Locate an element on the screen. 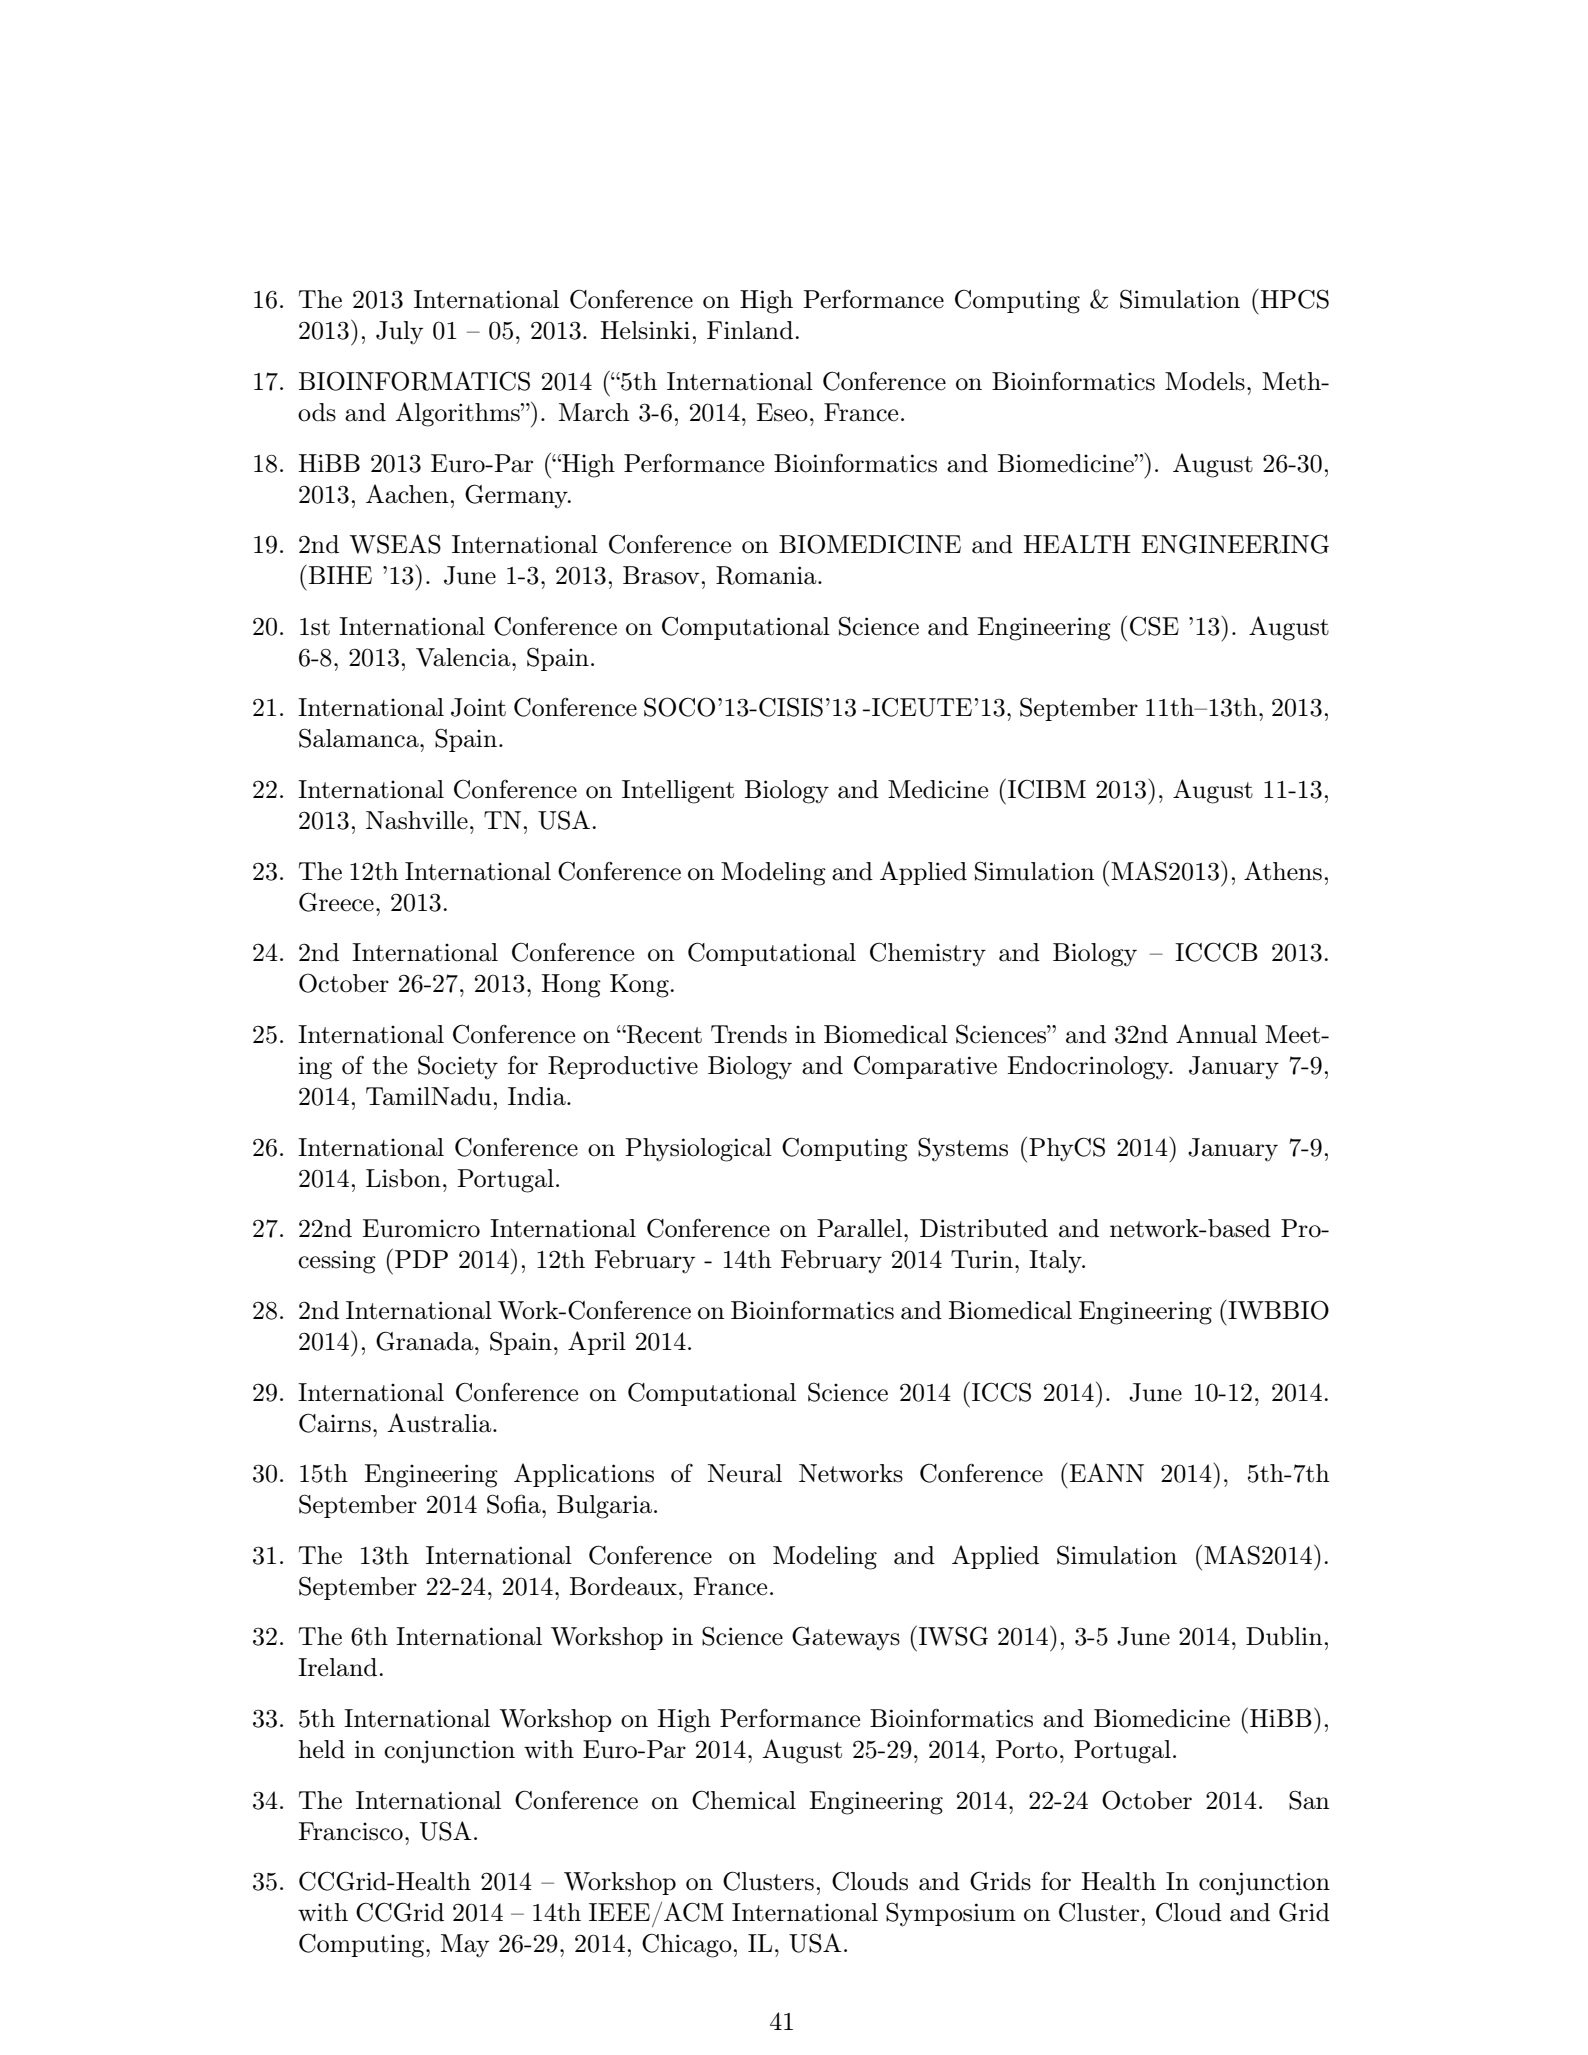 The width and height of the screenshot is (1588, 2055). Symposium is located at coordinates (951, 1914).
